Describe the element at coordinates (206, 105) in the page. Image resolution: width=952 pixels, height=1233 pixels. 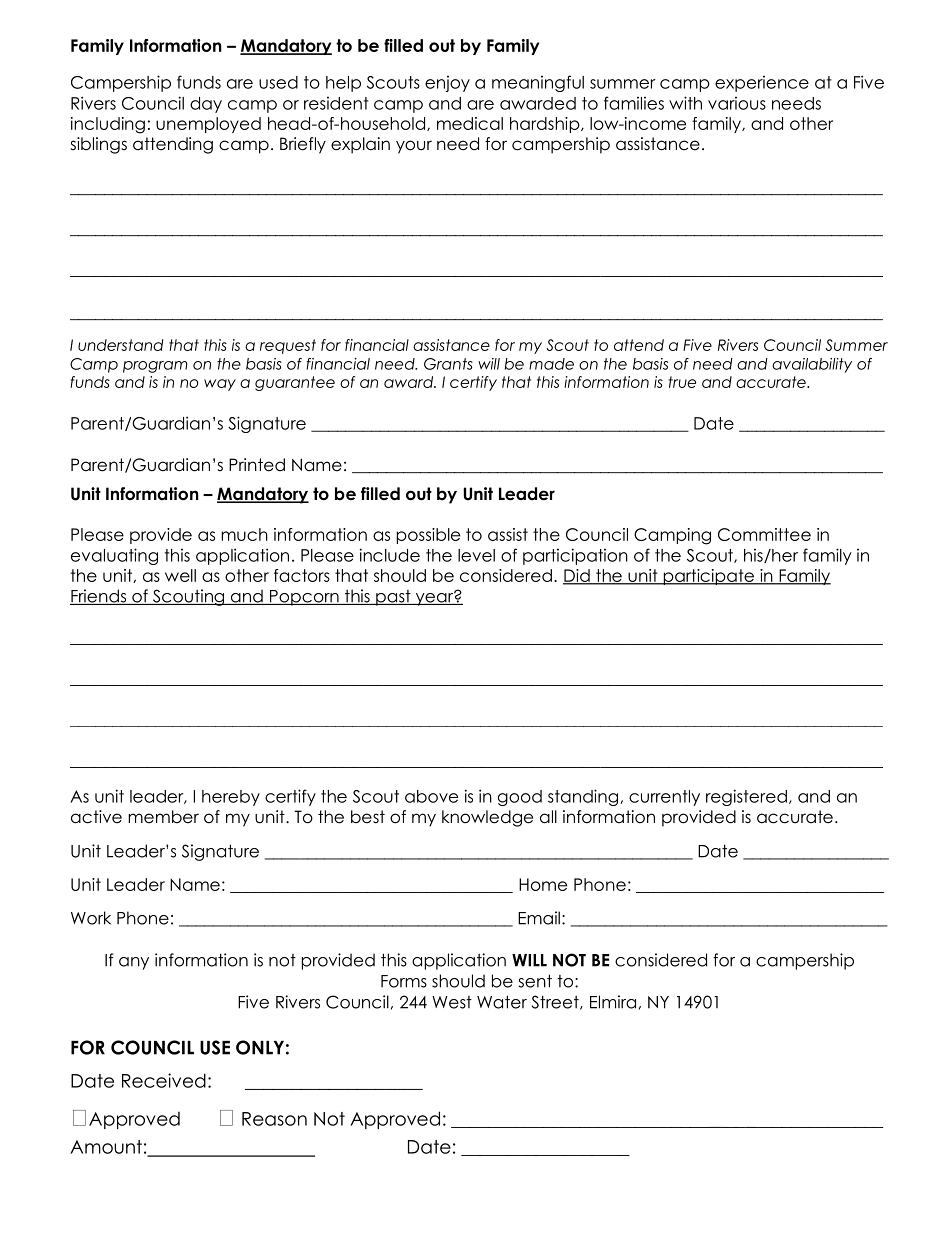
I see `day` at that location.
